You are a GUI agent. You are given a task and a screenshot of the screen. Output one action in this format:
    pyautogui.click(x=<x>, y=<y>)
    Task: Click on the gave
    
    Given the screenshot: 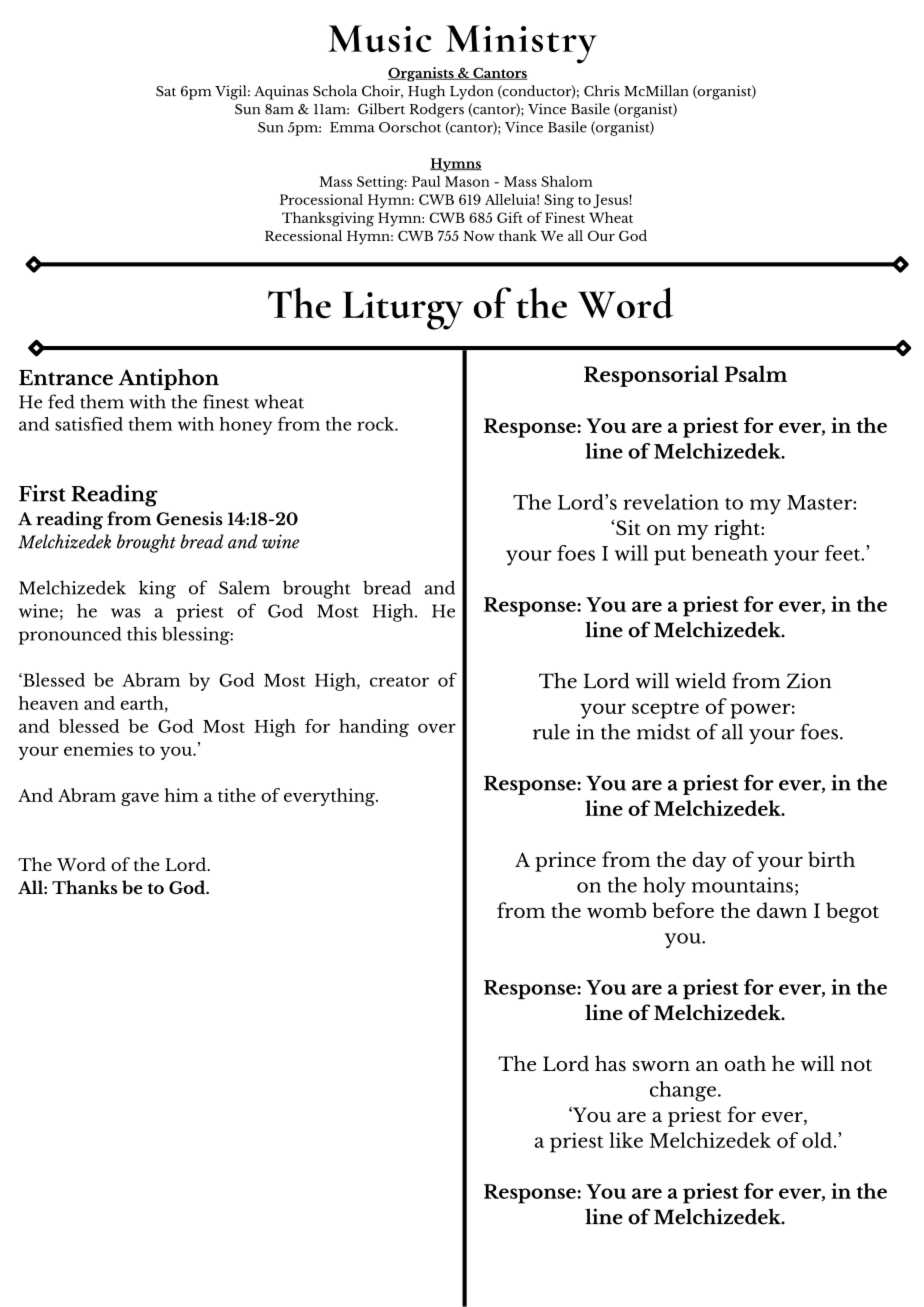 What is the action you would take?
    pyautogui.click(x=140, y=799)
